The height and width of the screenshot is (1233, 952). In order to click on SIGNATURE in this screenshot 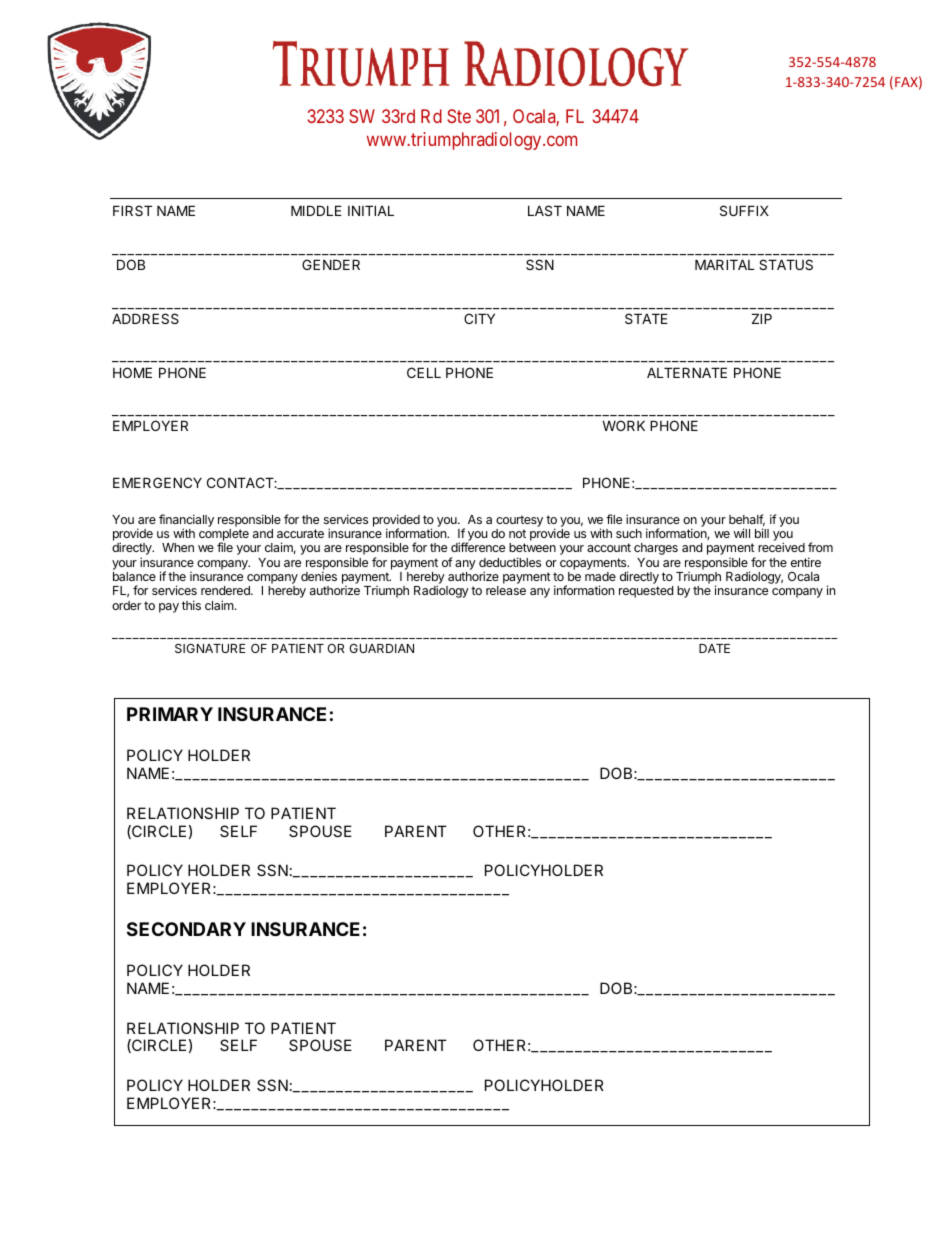, I will do `click(210, 648)`.
